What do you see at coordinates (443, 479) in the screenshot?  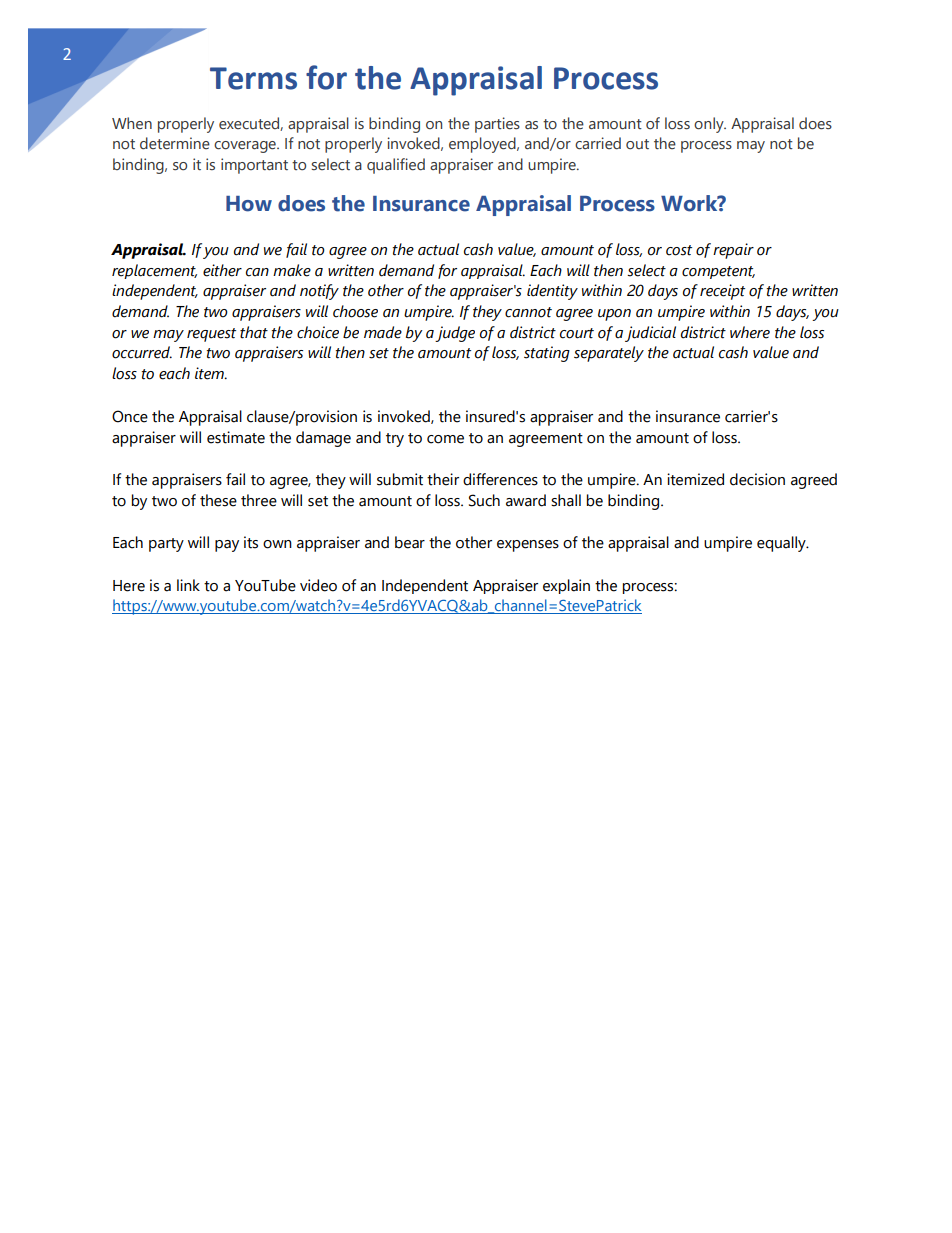 I see `their` at bounding box center [443, 479].
